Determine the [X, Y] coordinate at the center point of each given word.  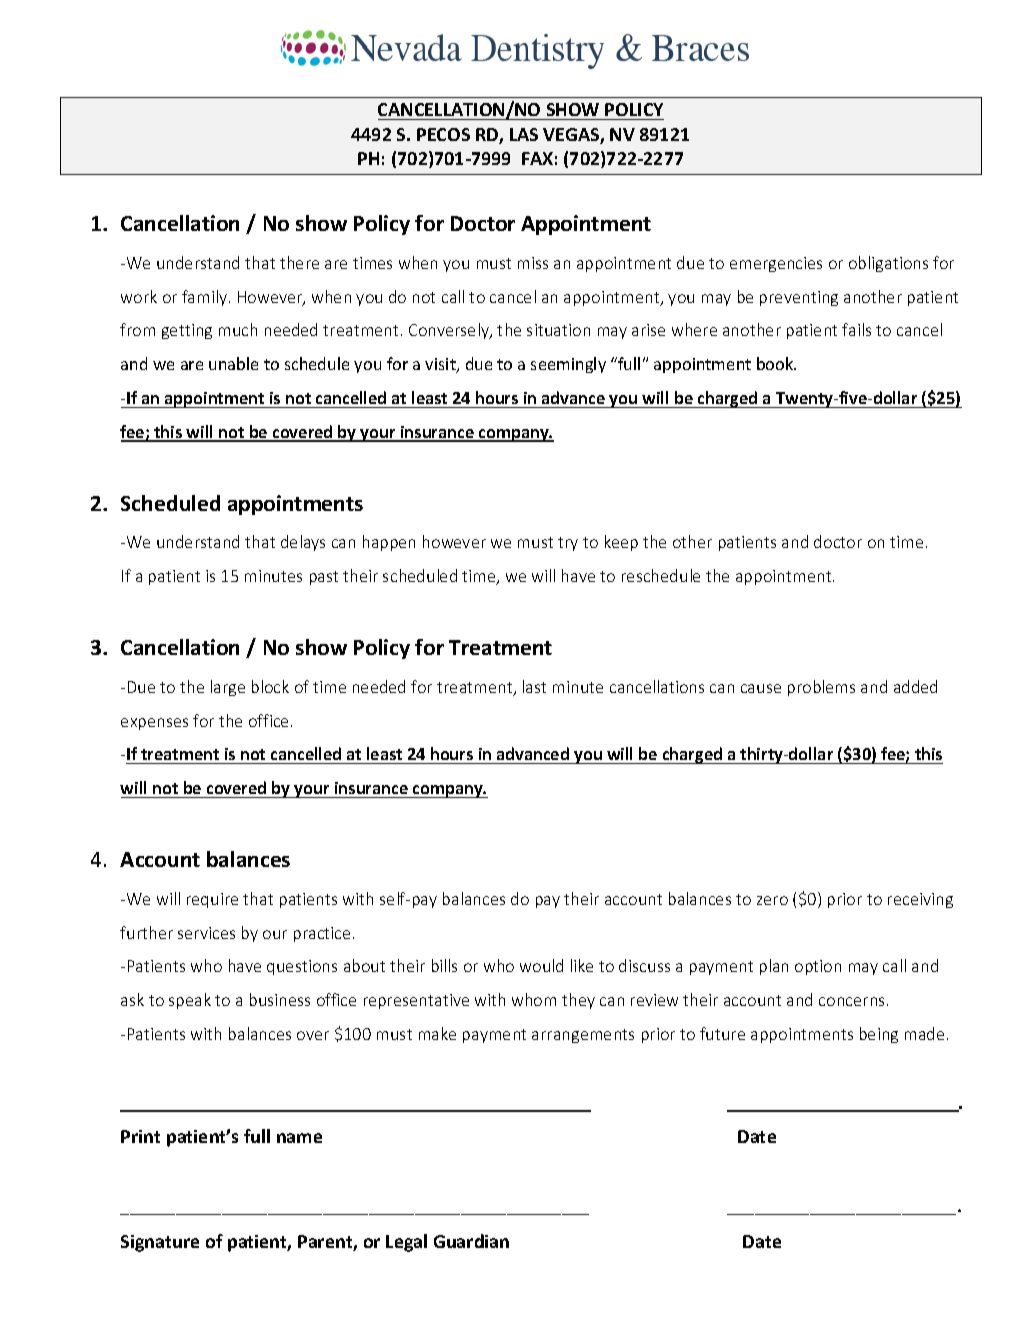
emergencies [776, 264]
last [534, 686]
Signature [160, 1243]
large [228, 688]
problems [821, 688]
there [299, 262]
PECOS [443, 134]
